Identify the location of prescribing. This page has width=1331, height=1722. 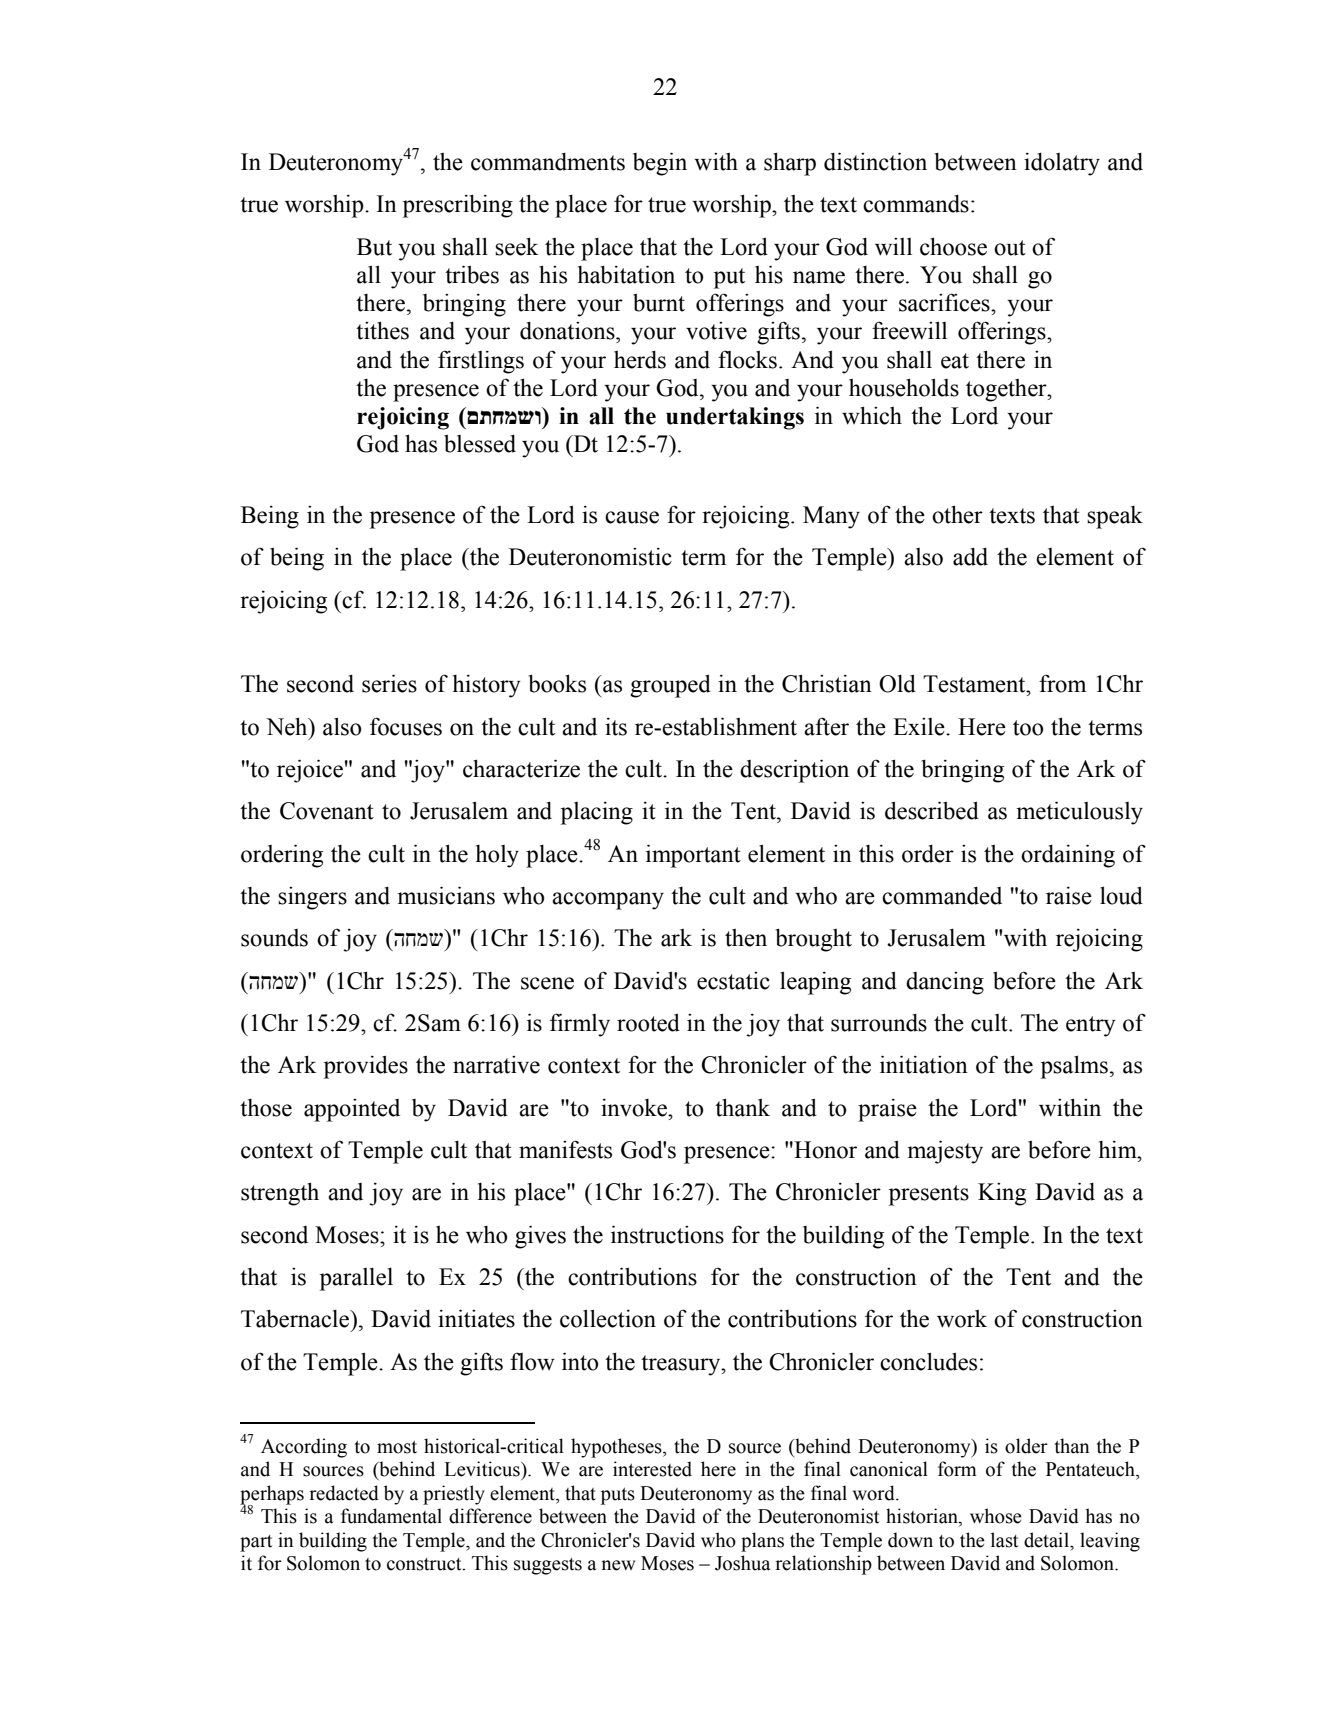
(458, 206).
